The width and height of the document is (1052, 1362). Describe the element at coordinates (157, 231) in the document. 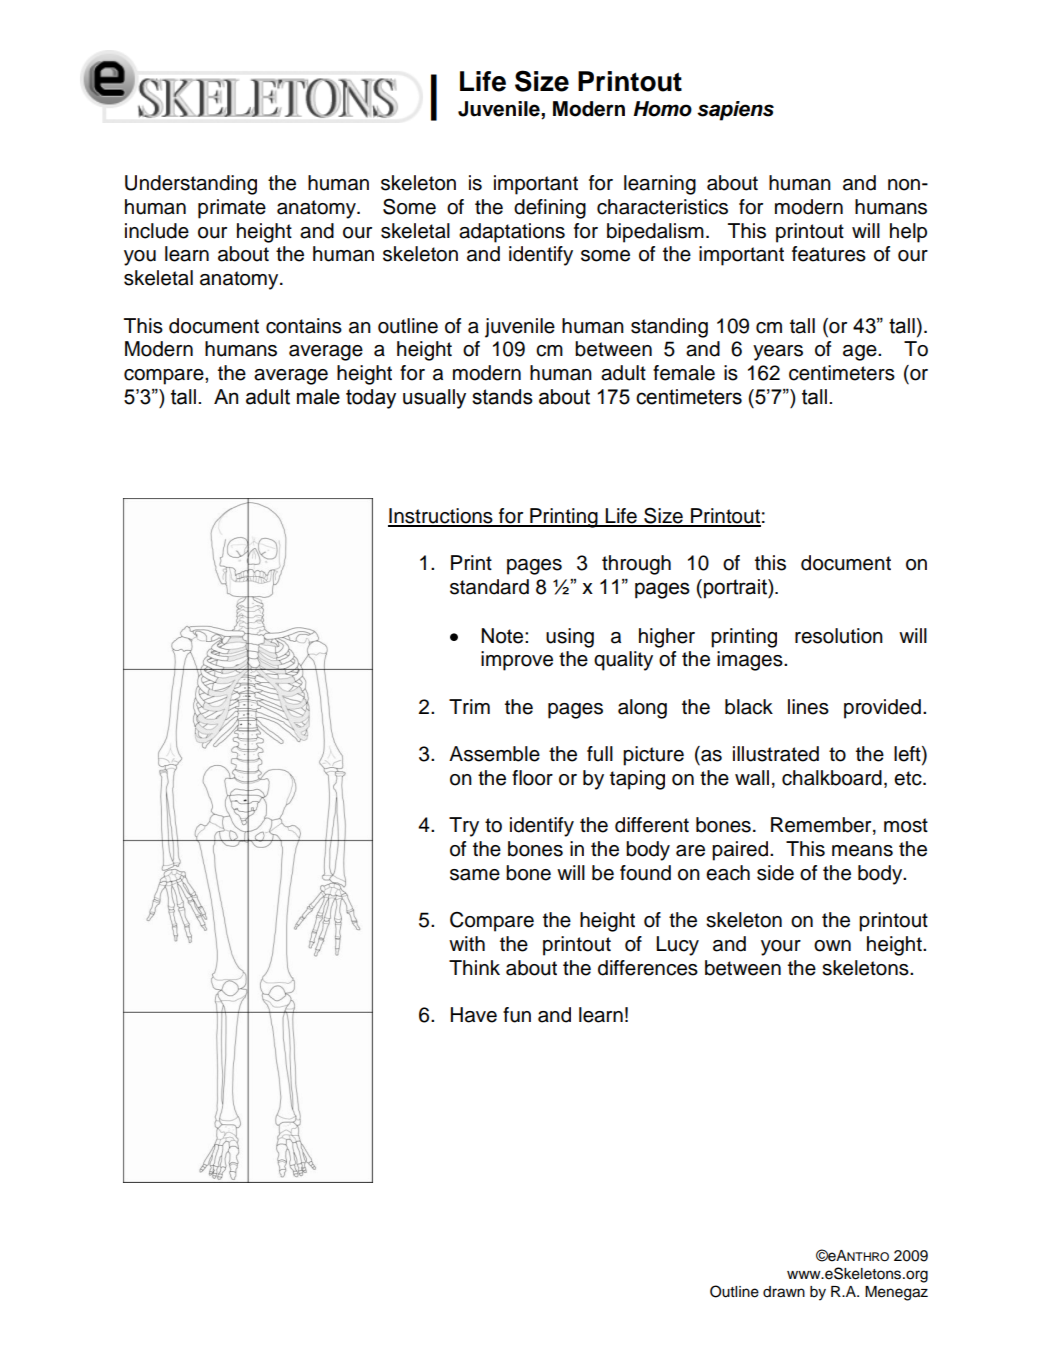

I see `include` at that location.
